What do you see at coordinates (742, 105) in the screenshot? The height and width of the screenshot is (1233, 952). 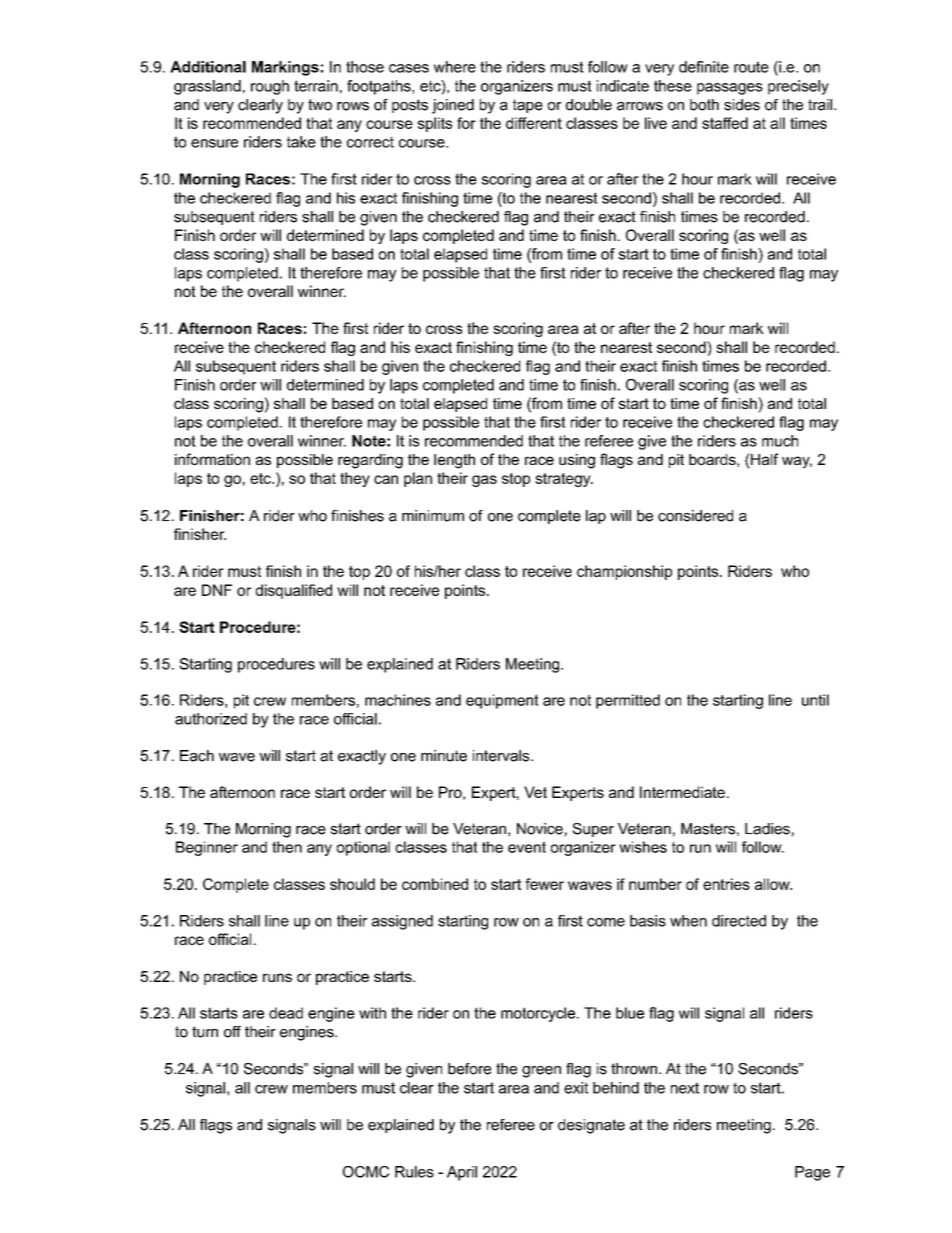 I see `sides` at bounding box center [742, 105].
